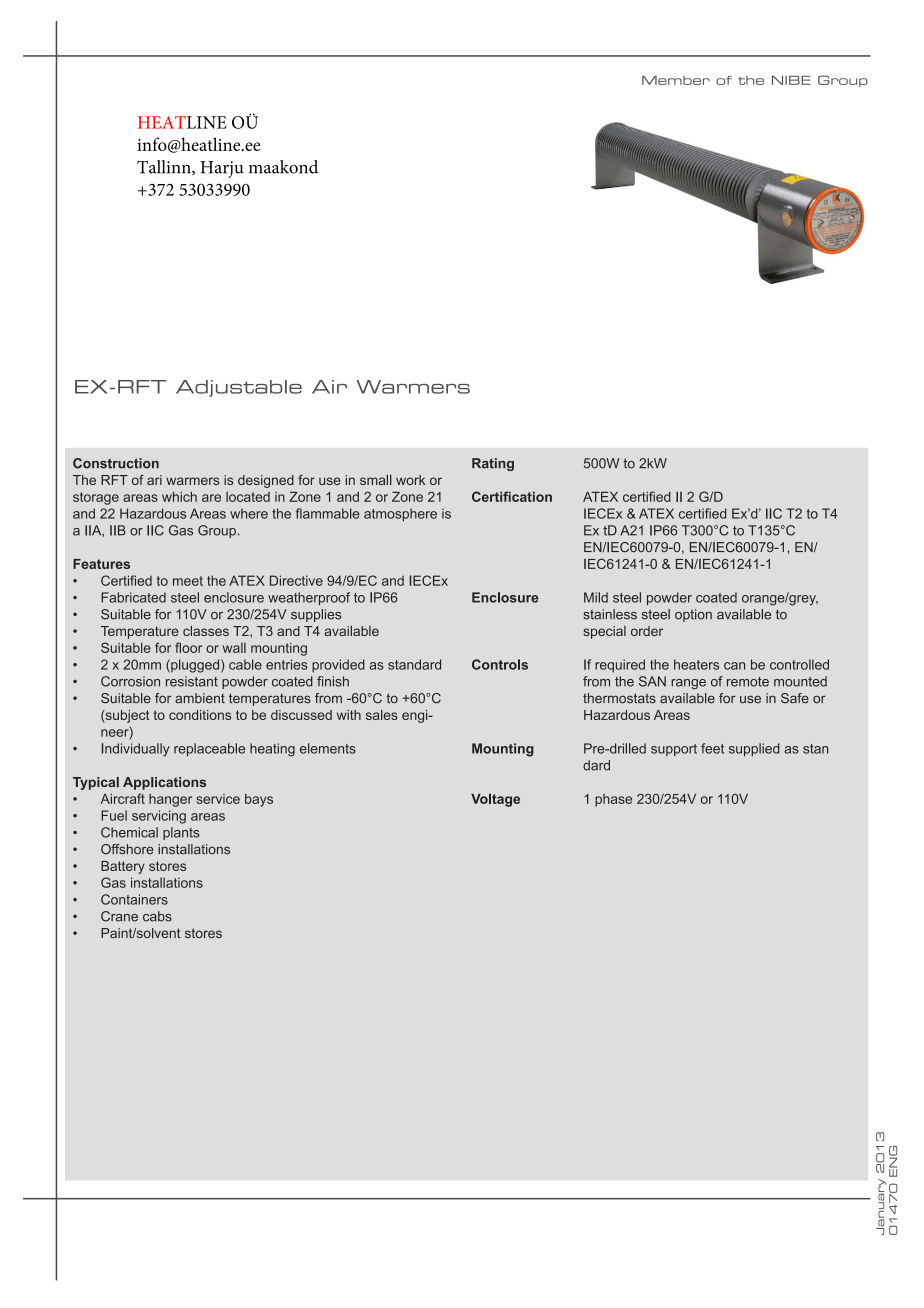 The width and height of the image is (924, 1308). Describe the element at coordinates (500, 664) in the image. I see `Controls` at that location.
